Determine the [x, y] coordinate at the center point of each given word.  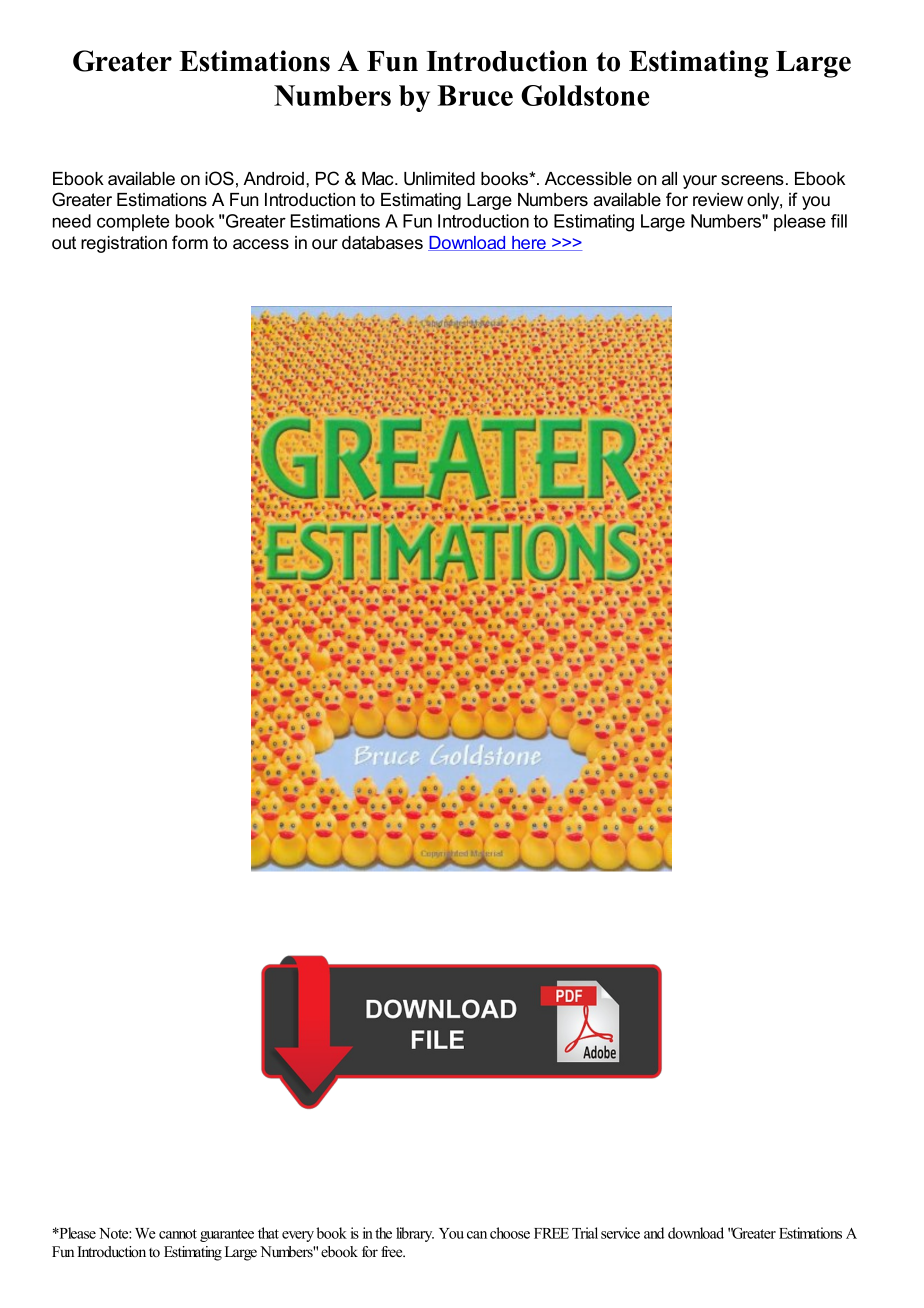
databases [382, 243]
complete [133, 222]
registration [124, 244]
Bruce [475, 95]
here [529, 243]
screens [752, 180]
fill [839, 221]
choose [510, 1233]
